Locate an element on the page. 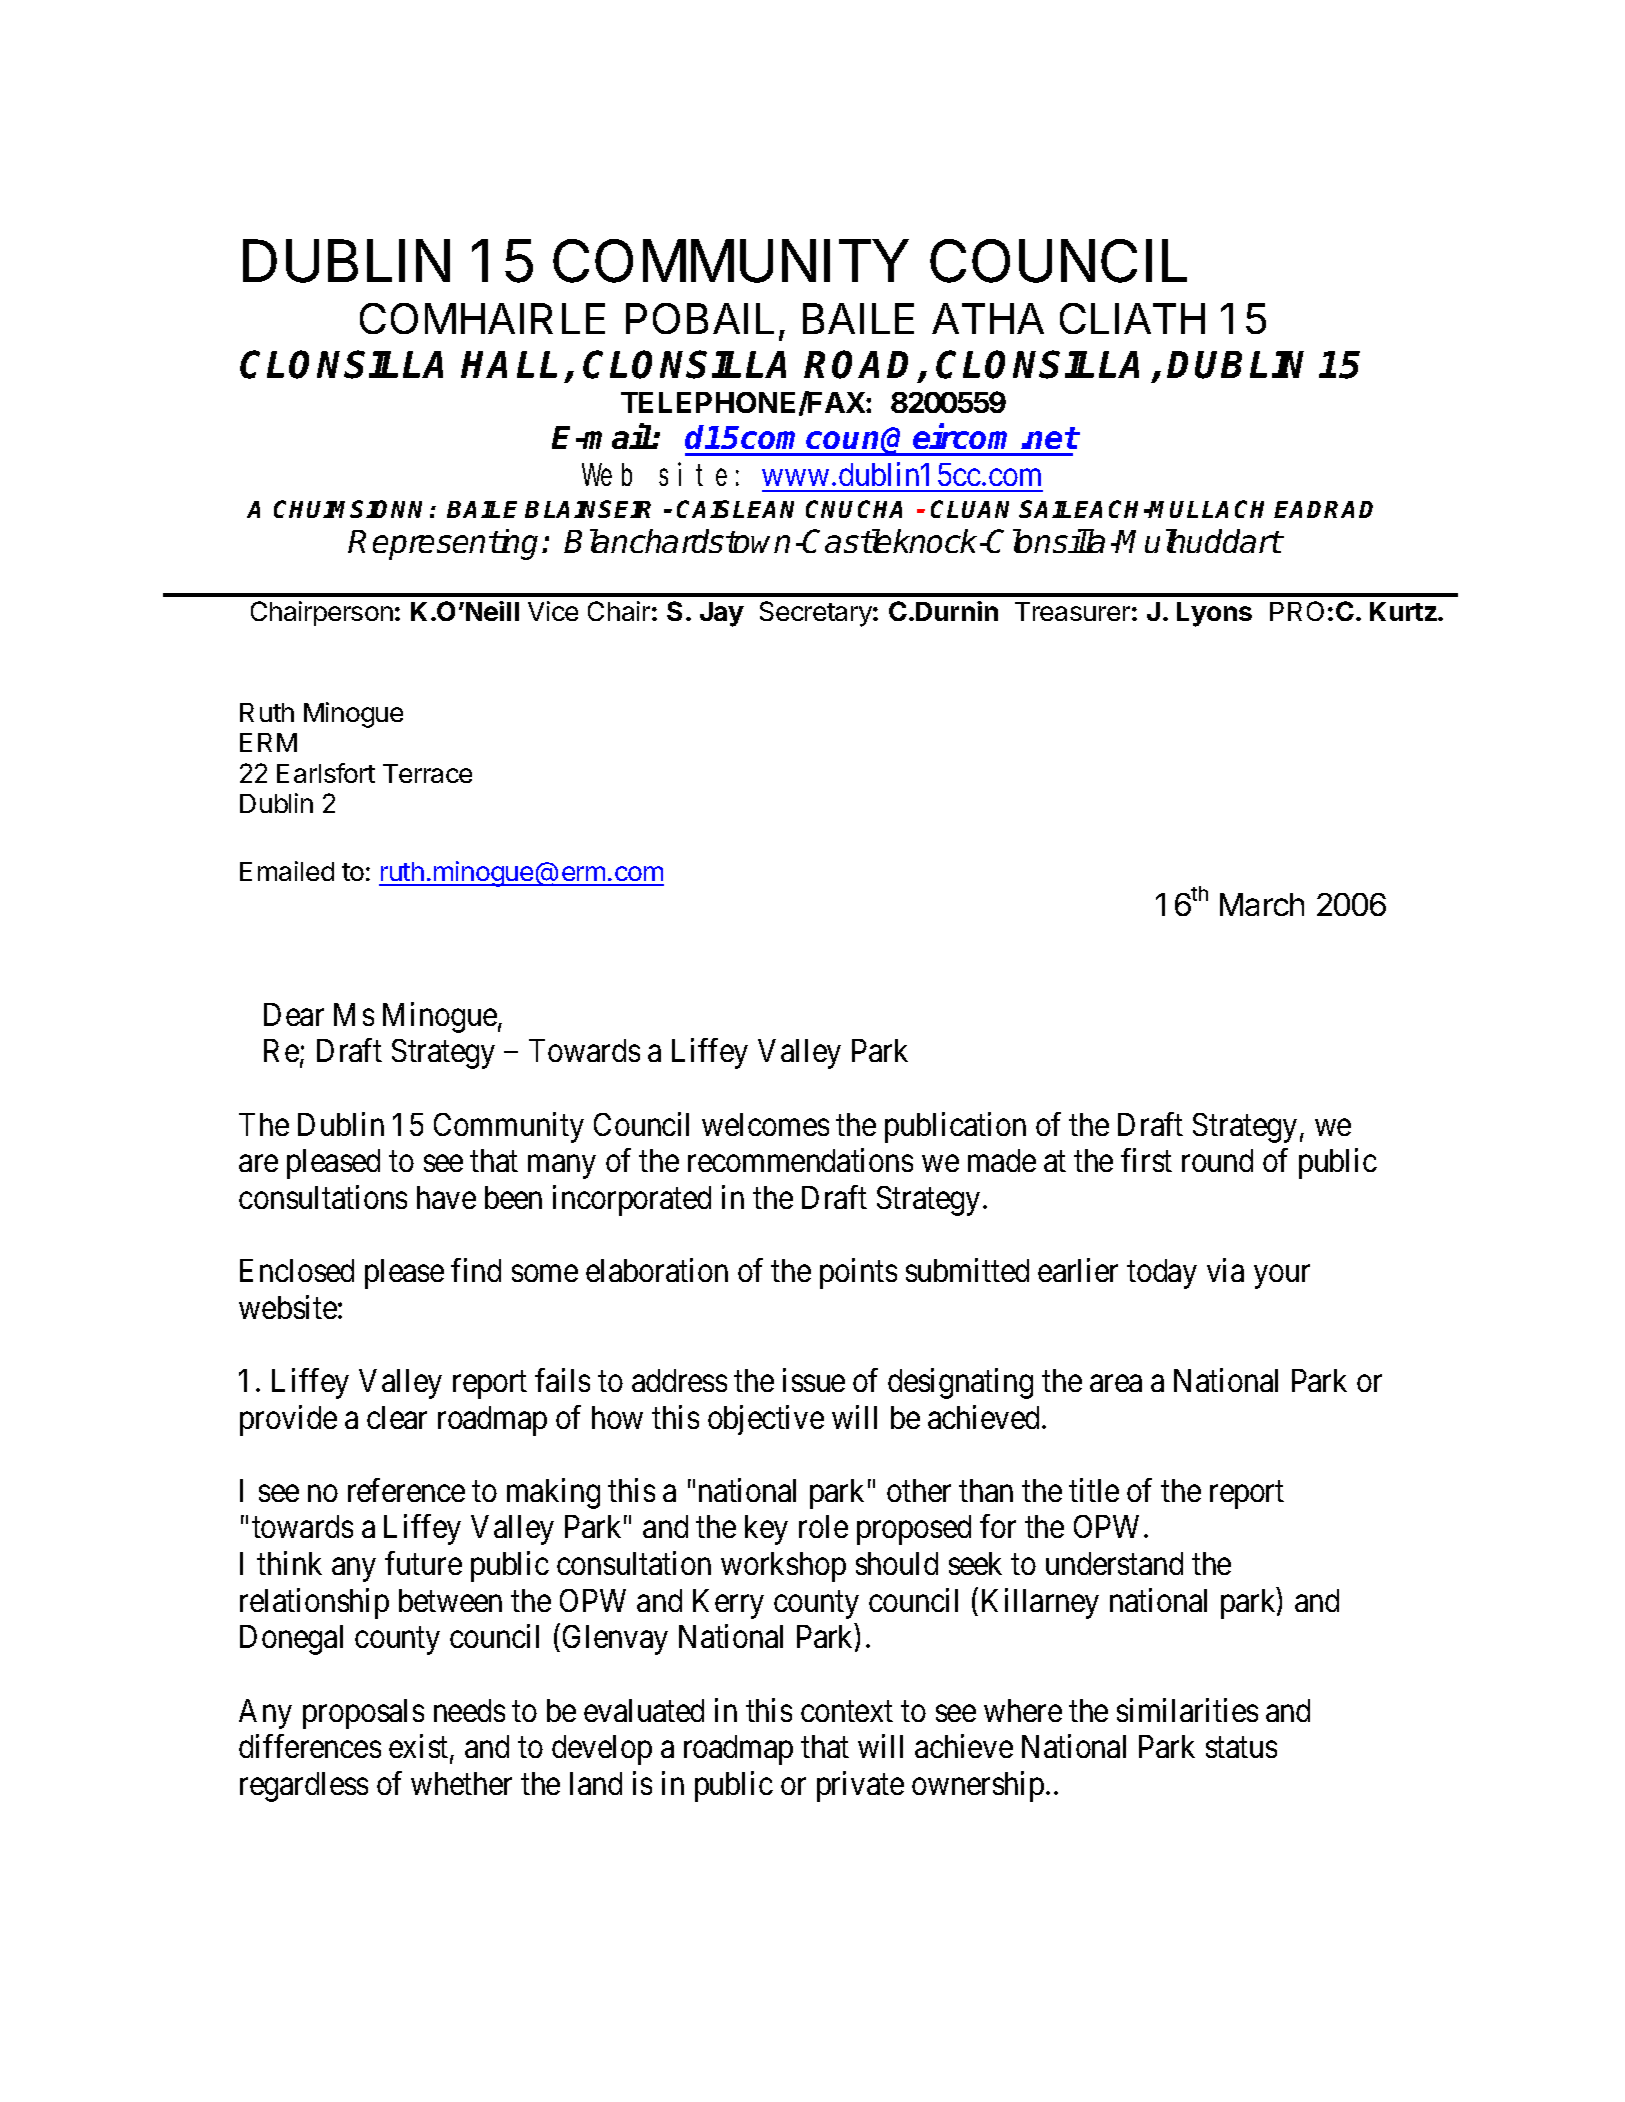  context is located at coordinates (847, 1711).
